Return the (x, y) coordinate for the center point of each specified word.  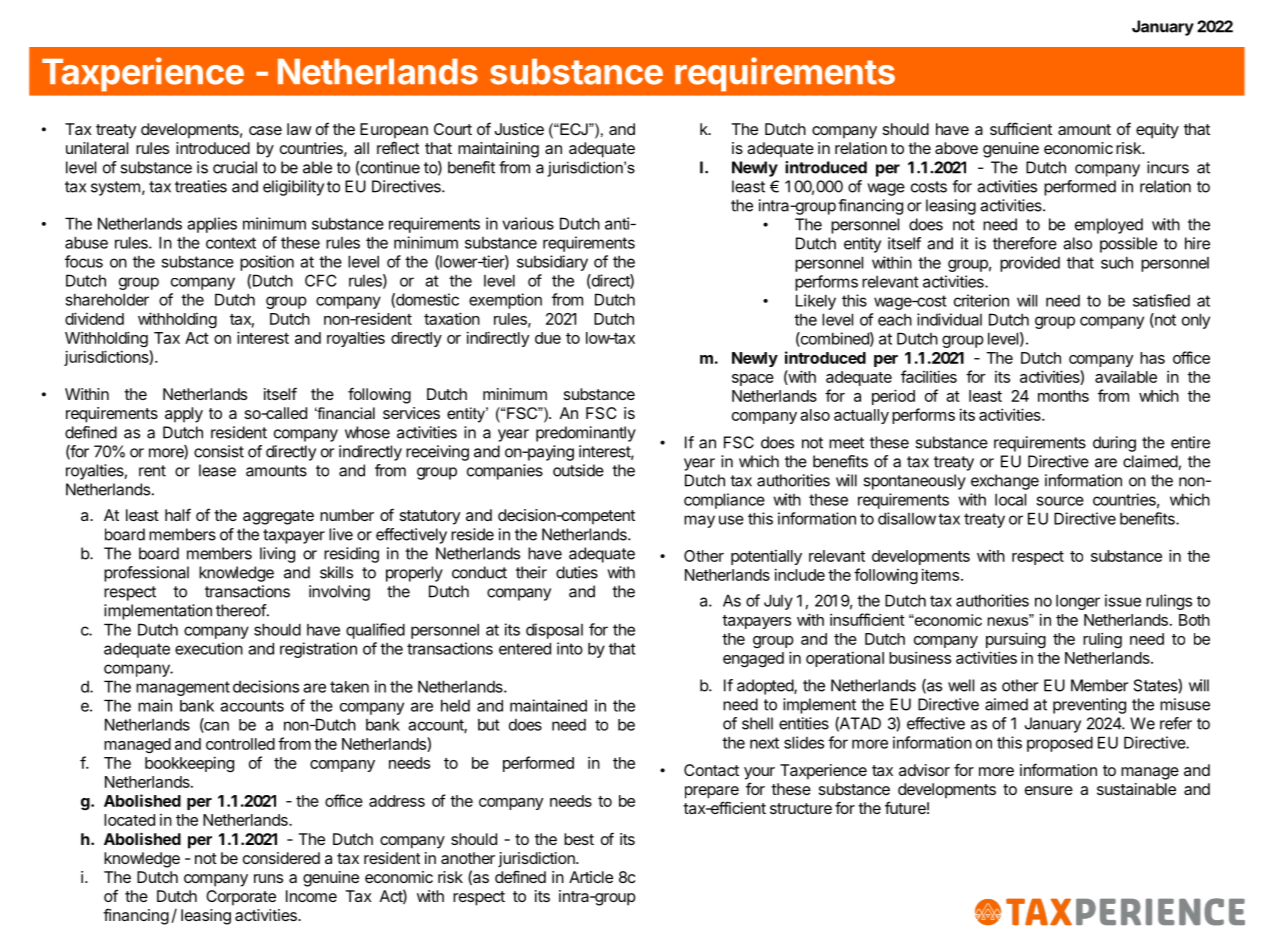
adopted (766, 687)
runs (268, 878)
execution (209, 648)
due (548, 338)
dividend (94, 318)
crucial (235, 167)
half (178, 514)
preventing (1089, 706)
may (699, 521)
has (1152, 358)
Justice (519, 129)
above (956, 148)
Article (591, 877)
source (1060, 501)
